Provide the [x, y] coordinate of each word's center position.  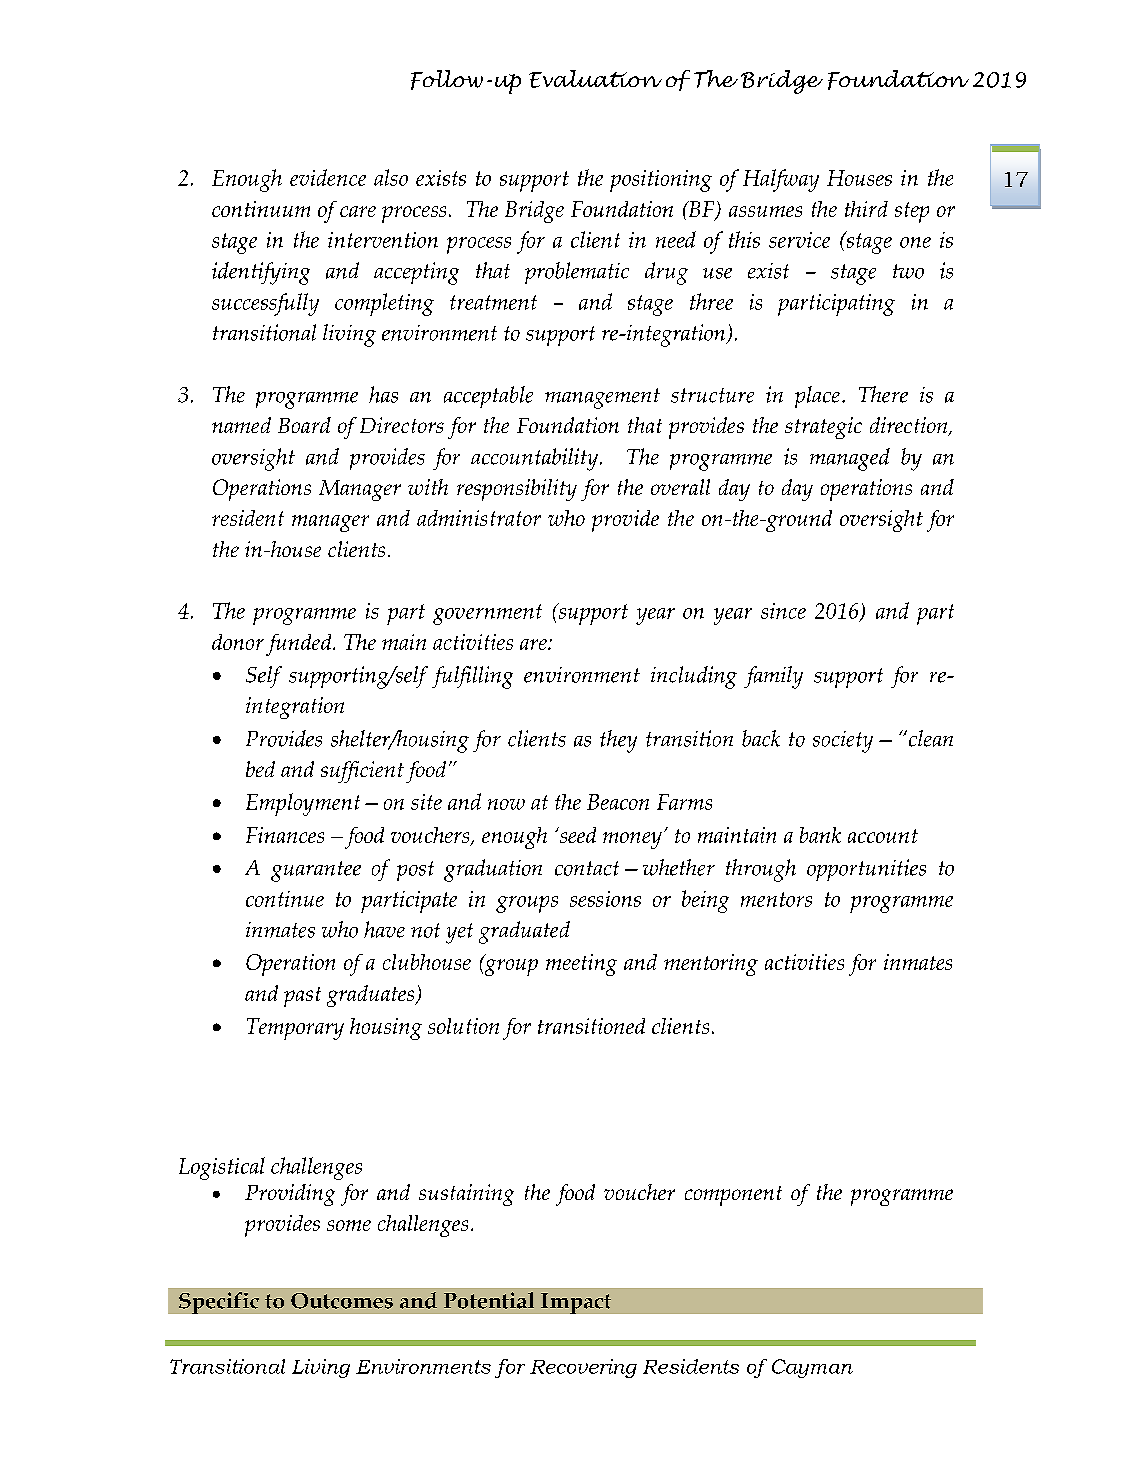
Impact [576, 1303]
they [618, 741]
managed [850, 459]
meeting [581, 965]
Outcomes [342, 1301]
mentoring [711, 965]
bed [260, 769]
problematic [577, 273]
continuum [261, 209]
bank [820, 835]
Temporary [295, 1029]
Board [304, 425]
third [866, 209]
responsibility [517, 490]
